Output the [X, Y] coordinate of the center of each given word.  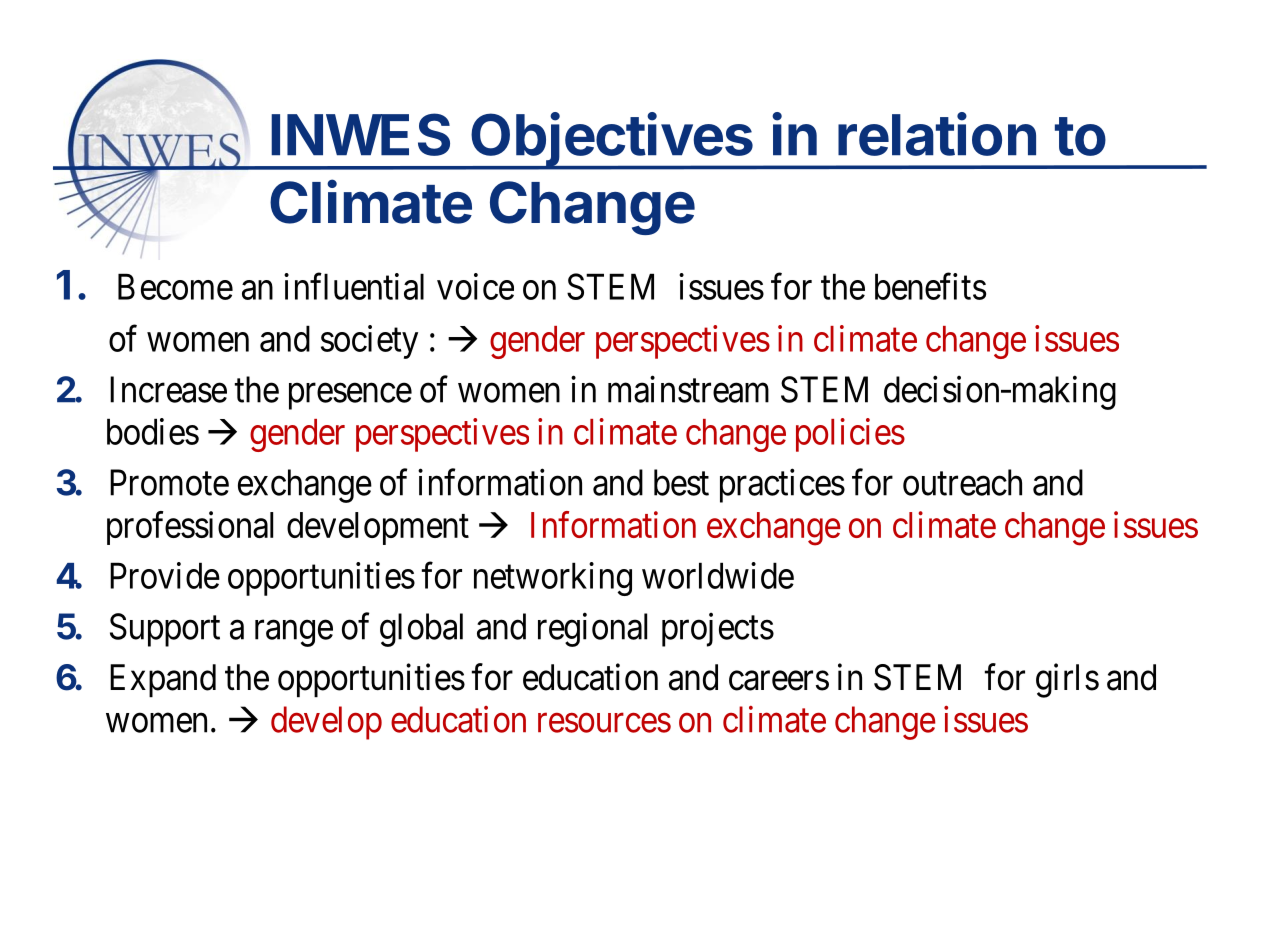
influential [354, 286]
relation [937, 134]
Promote [169, 483]
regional [592, 630]
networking [553, 579]
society [369, 342]
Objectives [612, 141]
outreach [962, 482]
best [681, 482]
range [294, 634]
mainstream [688, 389]
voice [475, 286]
